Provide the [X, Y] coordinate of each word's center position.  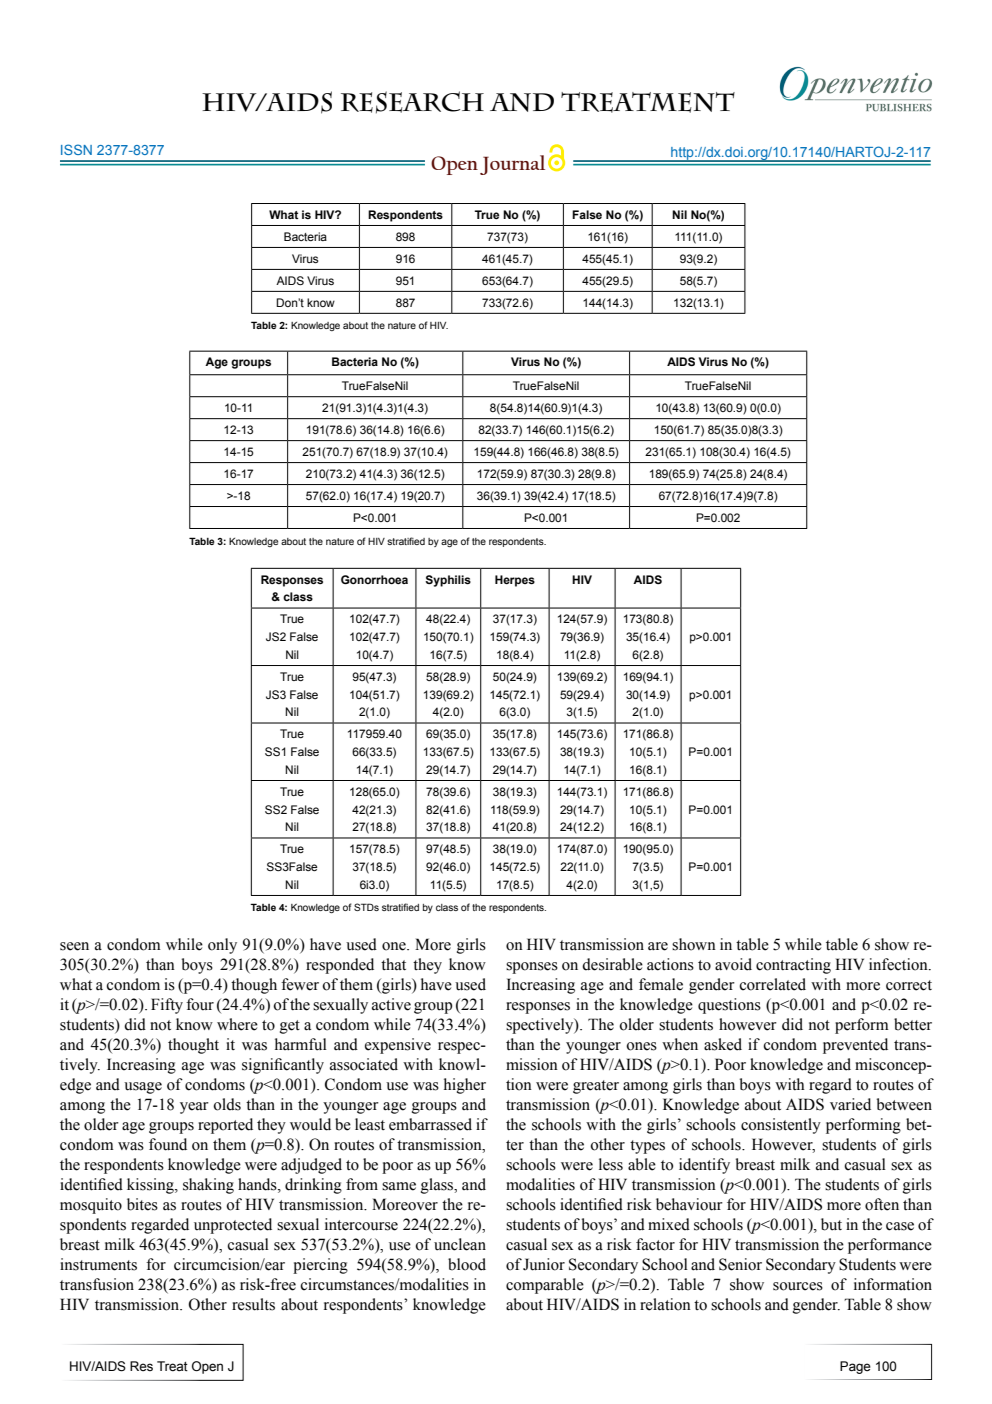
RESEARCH [412, 102]
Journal [512, 165]
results [253, 1304]
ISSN [76, 149]
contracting [793, 966]
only [222, 946]
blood [467, 1264]
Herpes [515, 581]
